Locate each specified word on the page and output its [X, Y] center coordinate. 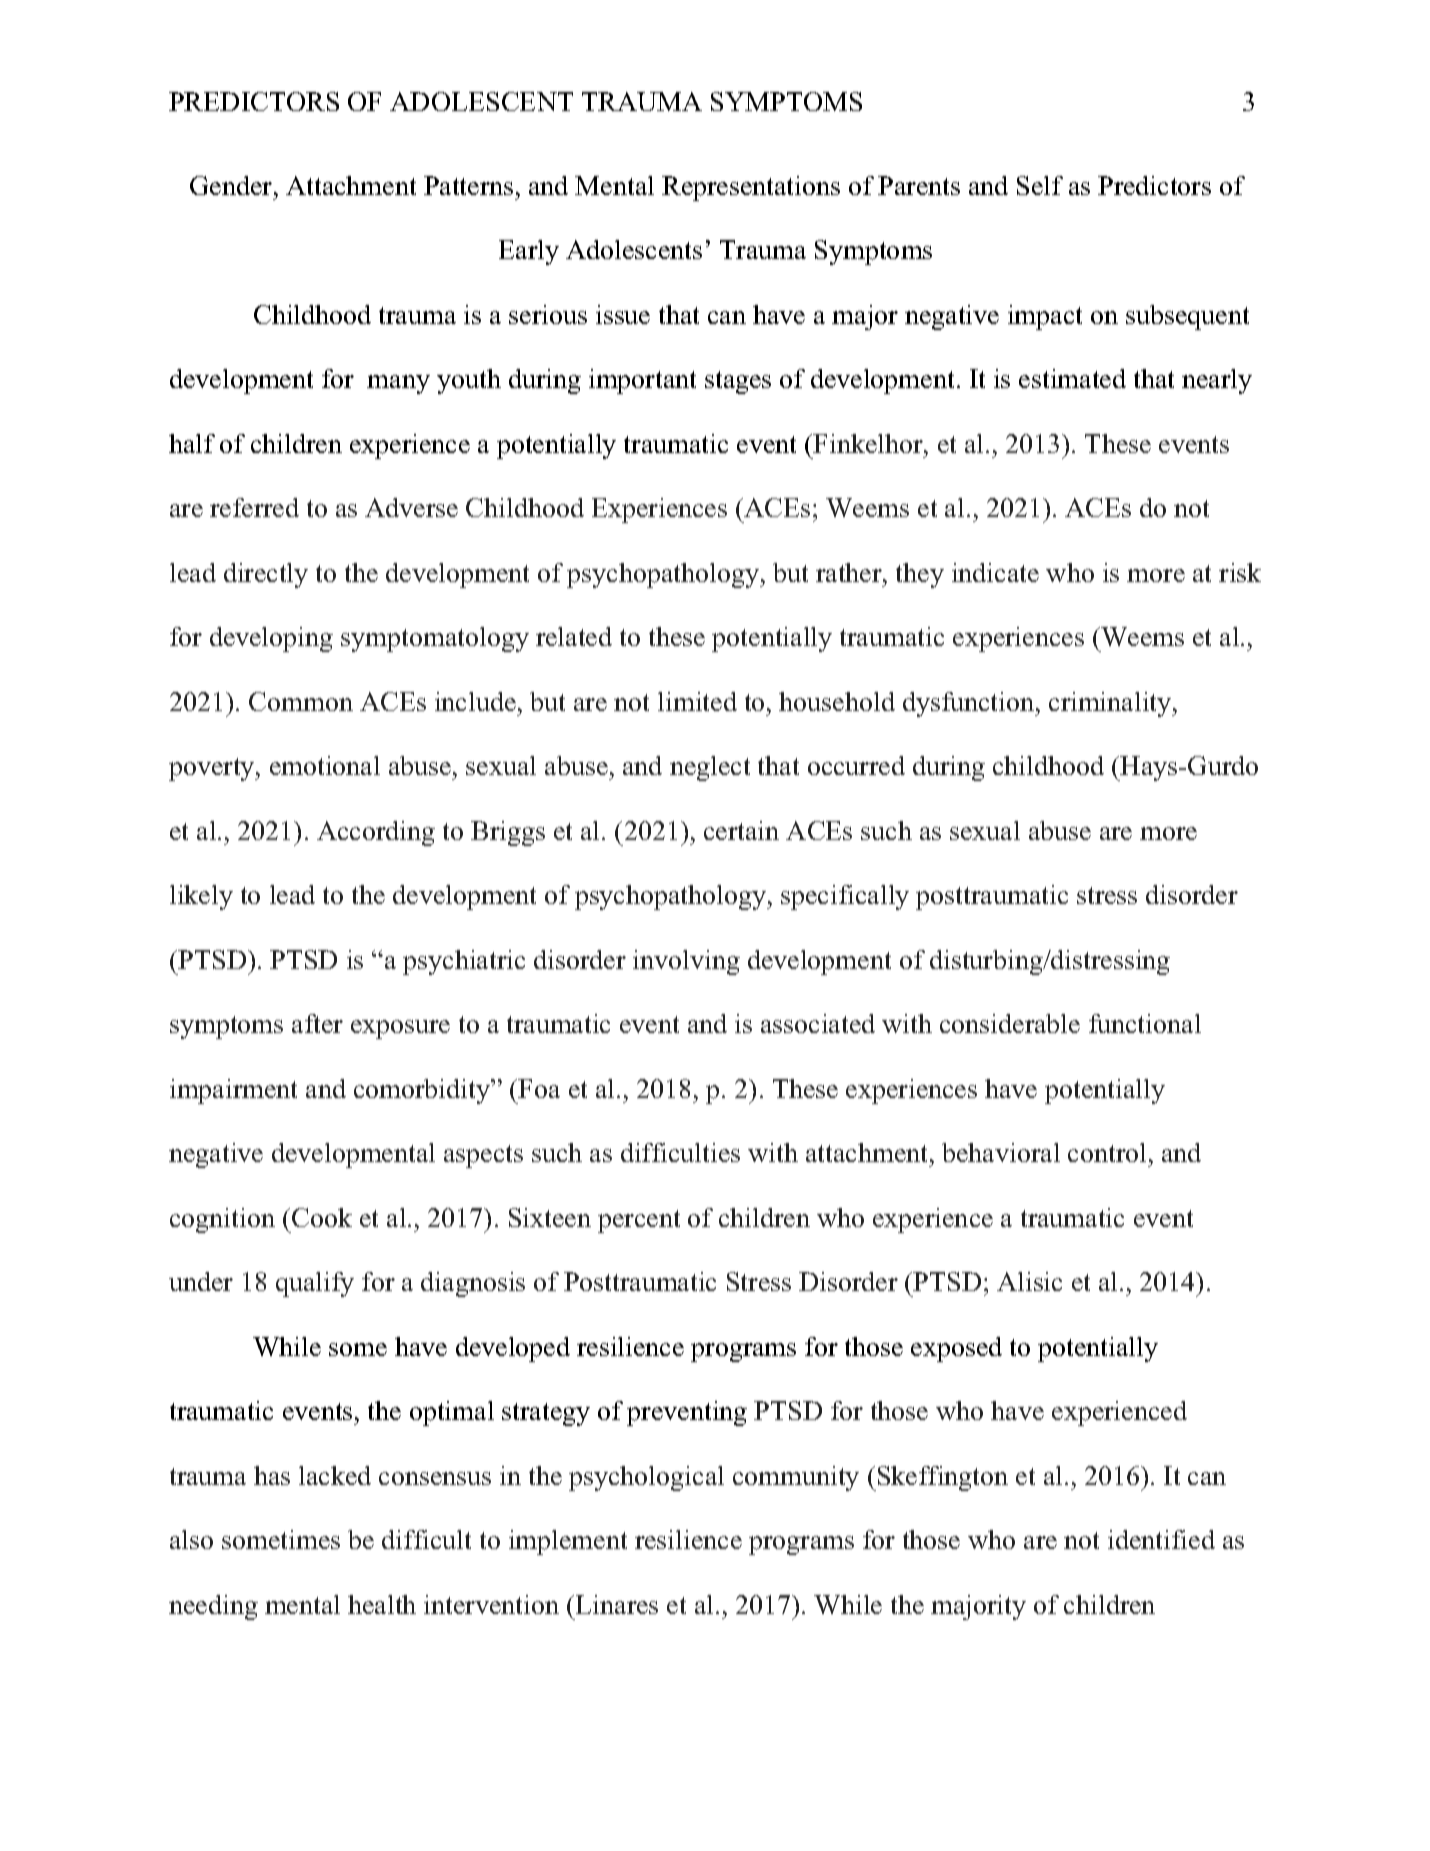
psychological [646, 1478]
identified [1161, 1539]
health [382, 1604]
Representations [751, 188]
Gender [232, 185]
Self [1040, 185]
